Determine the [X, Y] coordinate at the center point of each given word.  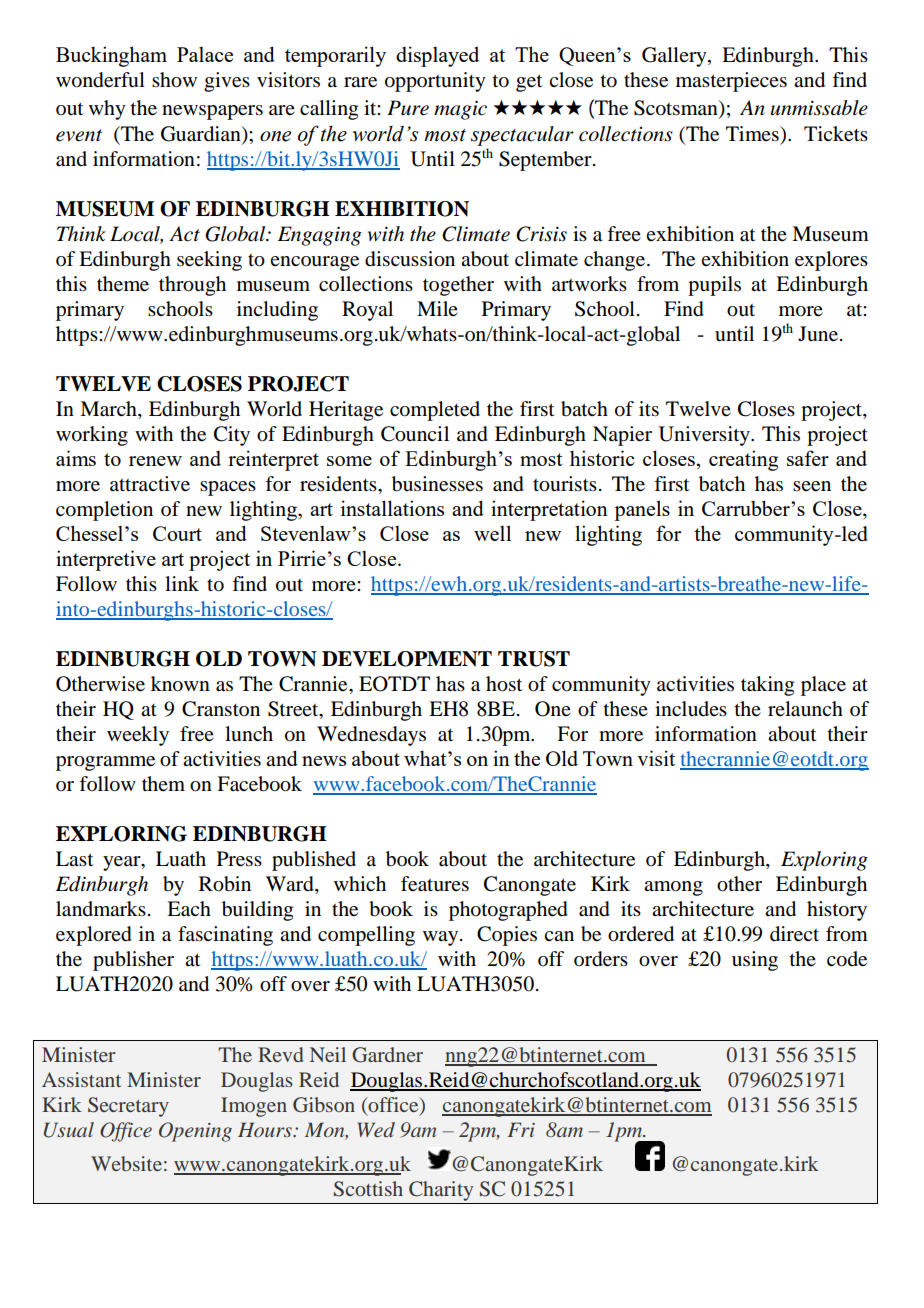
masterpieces [731, 82]
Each [189, 909]
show [174, 80]
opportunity [435, 82]
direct [794, 934]
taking [767, 686]
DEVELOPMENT [407, 659]
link [182, 583]
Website [126, 1163]
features [435, 884]
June [818, 334]
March [109, 409]
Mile [437, 308]
